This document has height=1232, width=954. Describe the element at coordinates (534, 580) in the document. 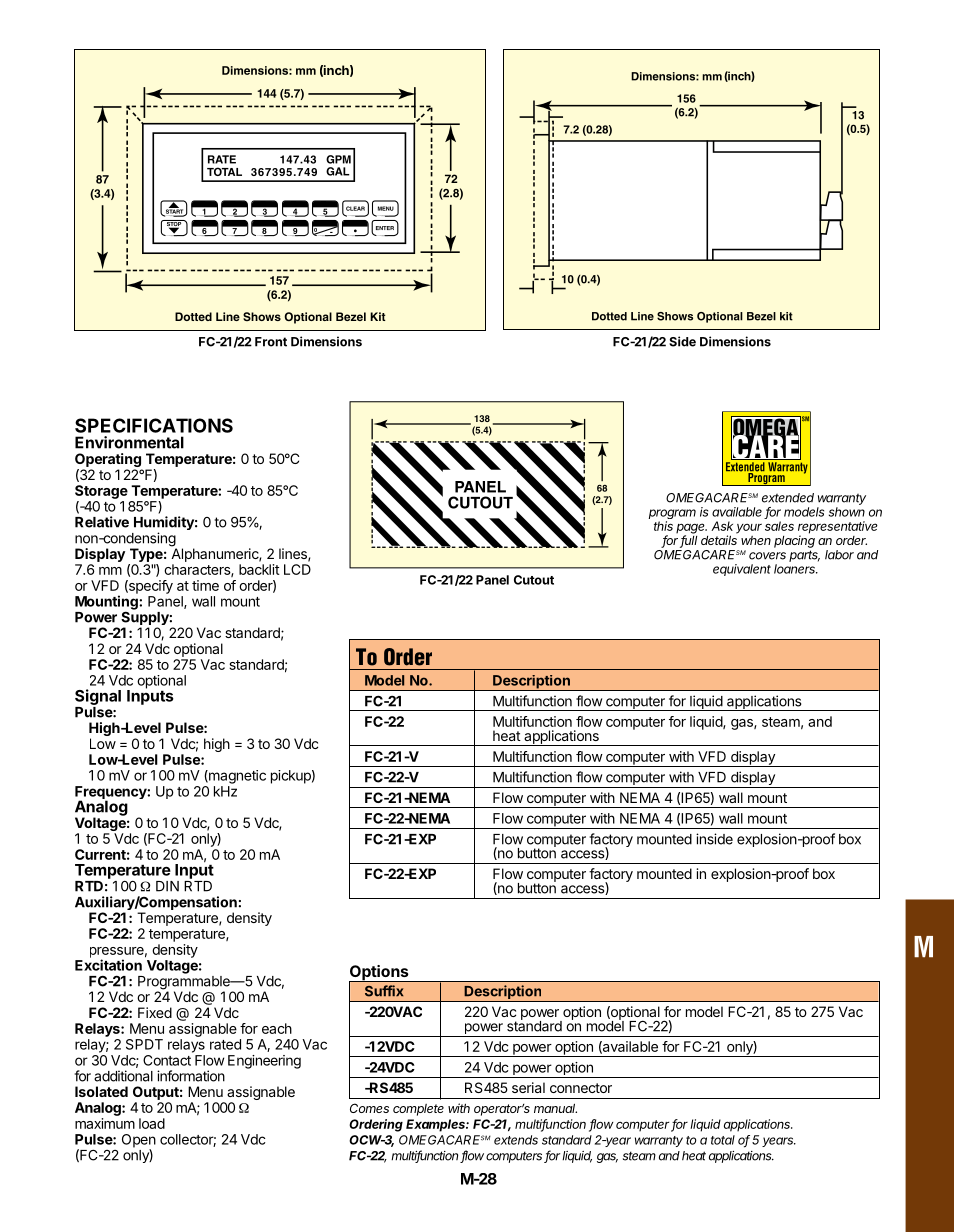

I see `Cutout` at that location.
